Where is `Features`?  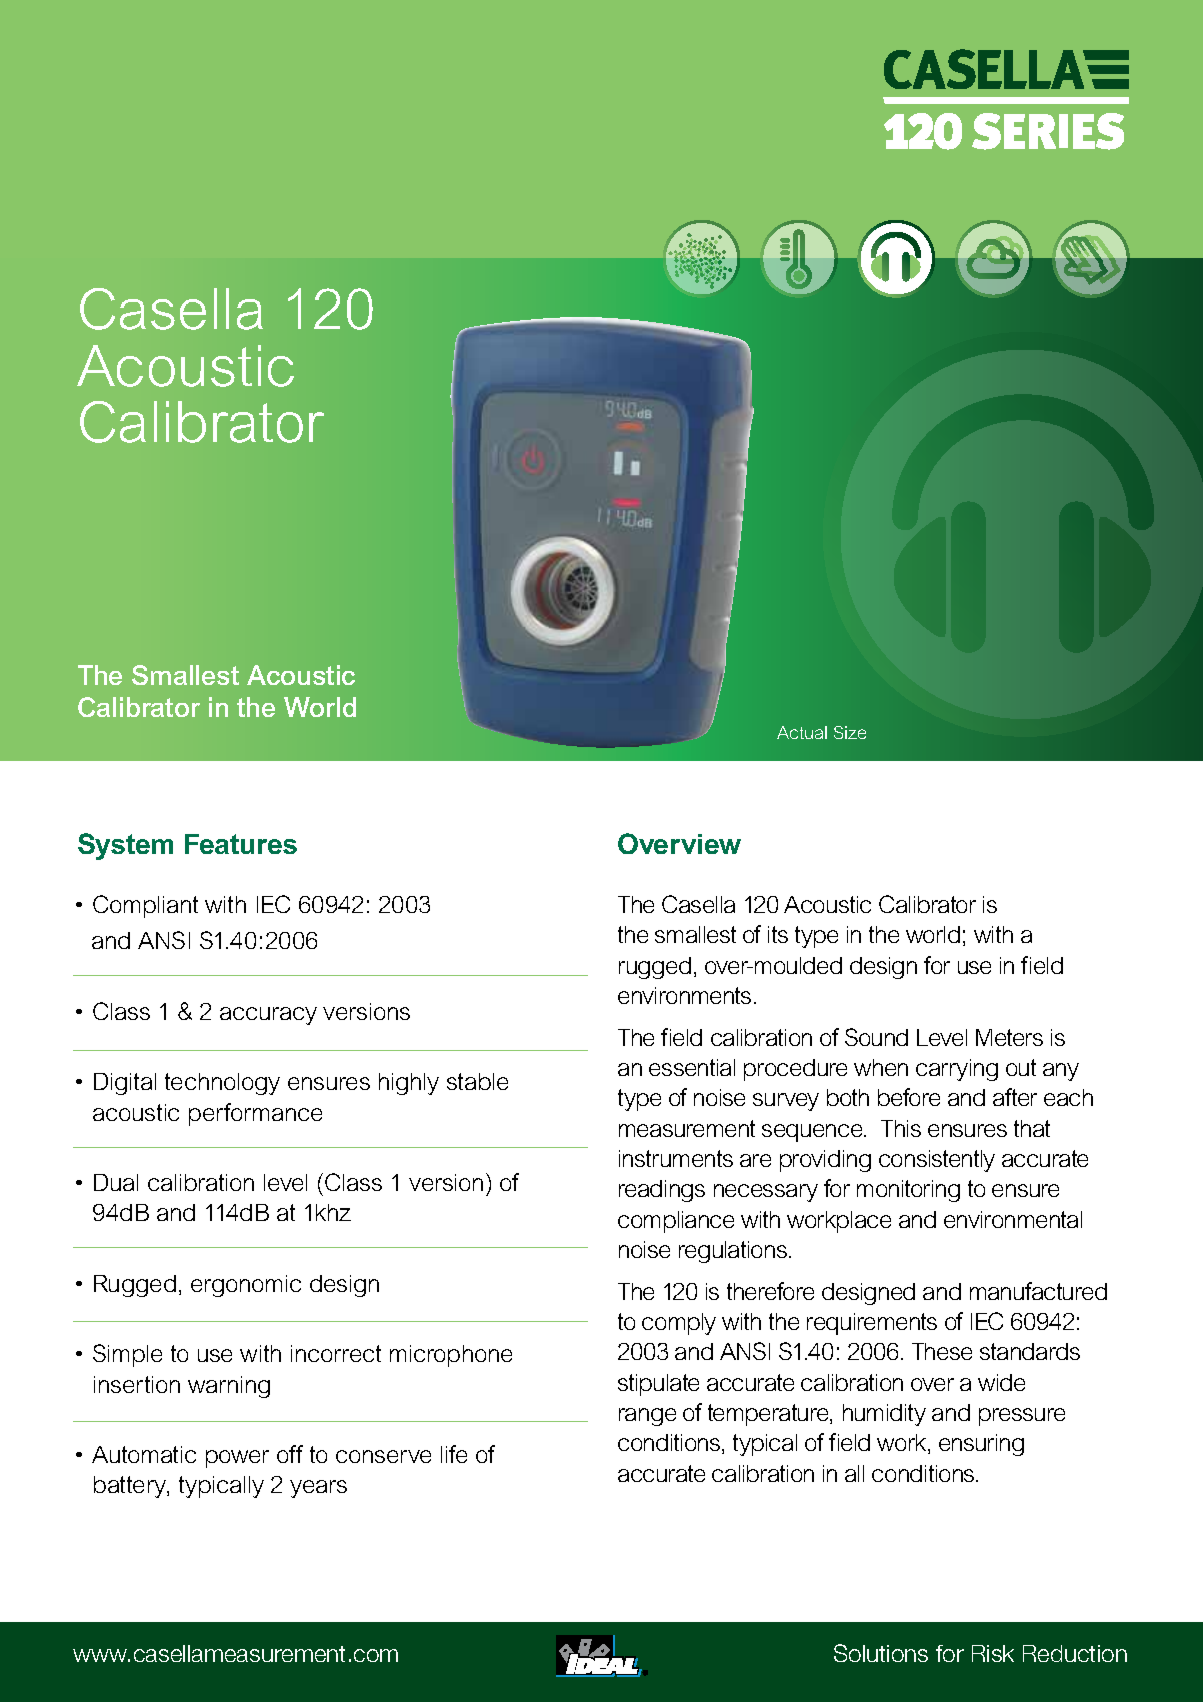 Features is located at coordinates (241, 844).
